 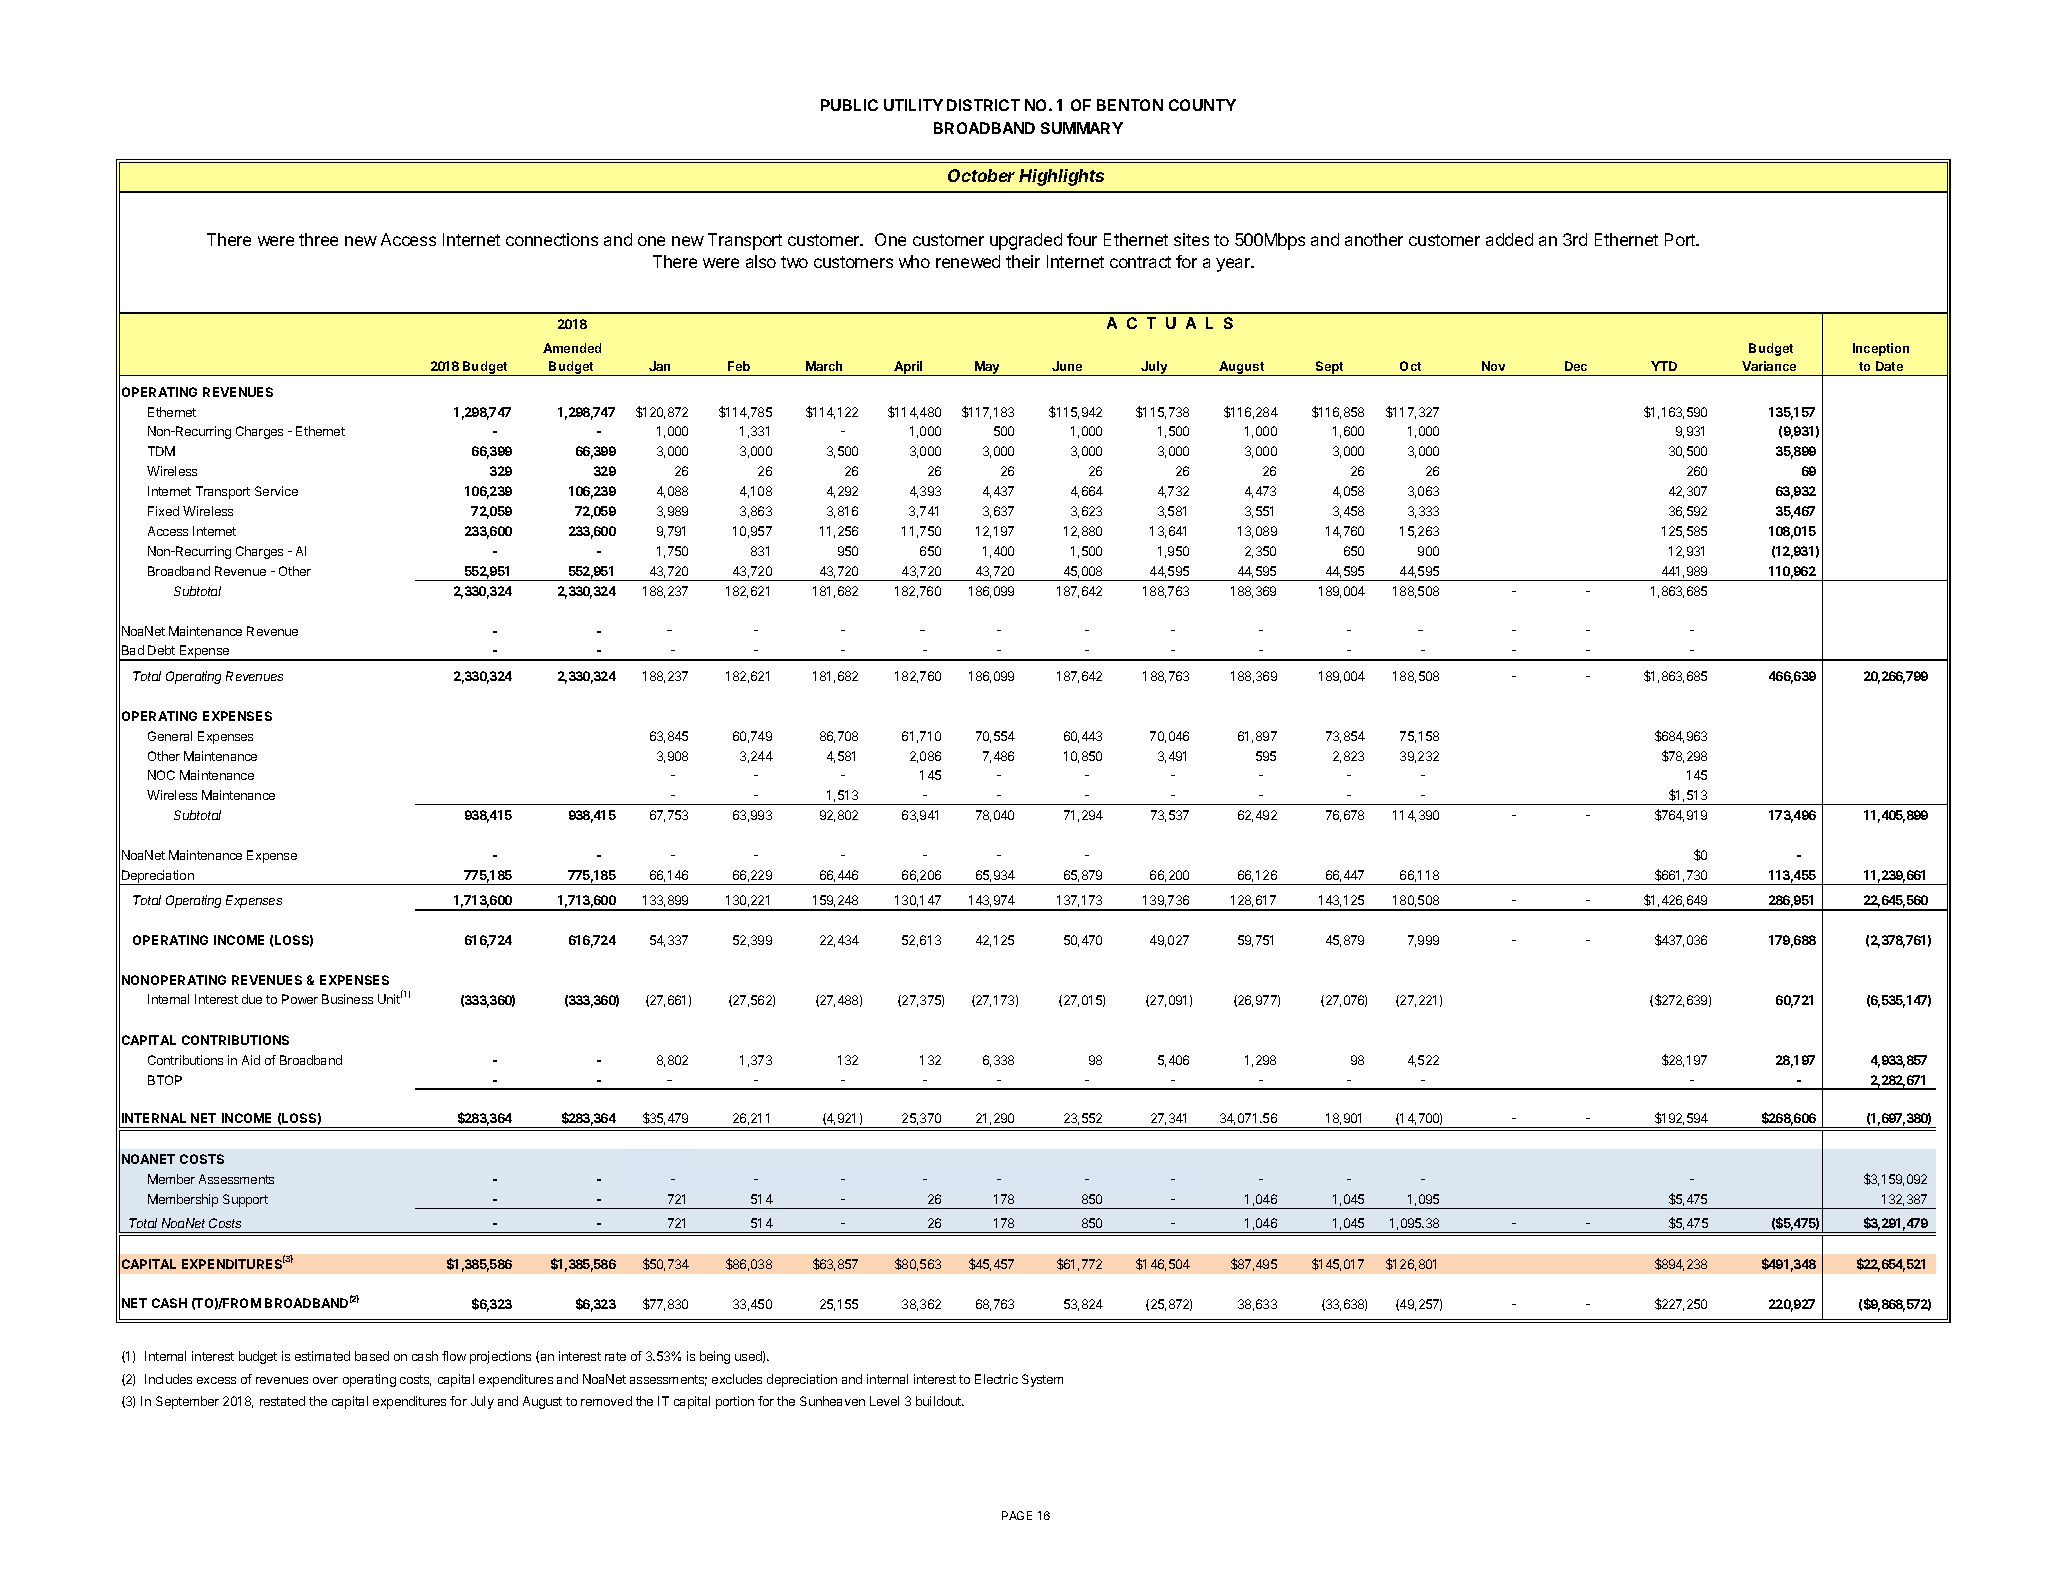 What do you see at coordinates (1017, 1515) in the screenshot?
I see `PAGE` at bounding box center [1017, 1515].
